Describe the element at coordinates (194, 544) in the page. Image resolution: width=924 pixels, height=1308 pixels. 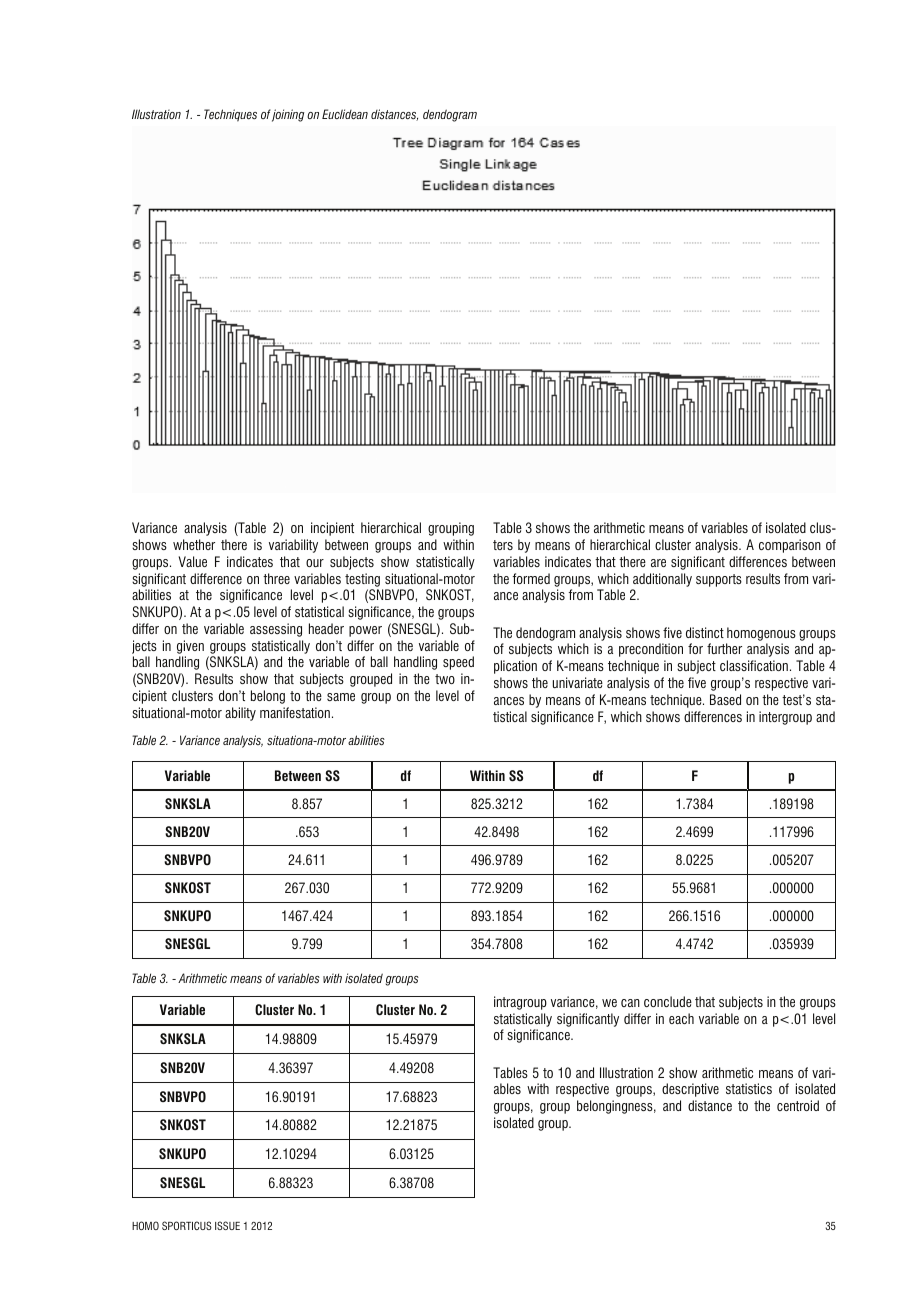
I see `whether` at that location.
